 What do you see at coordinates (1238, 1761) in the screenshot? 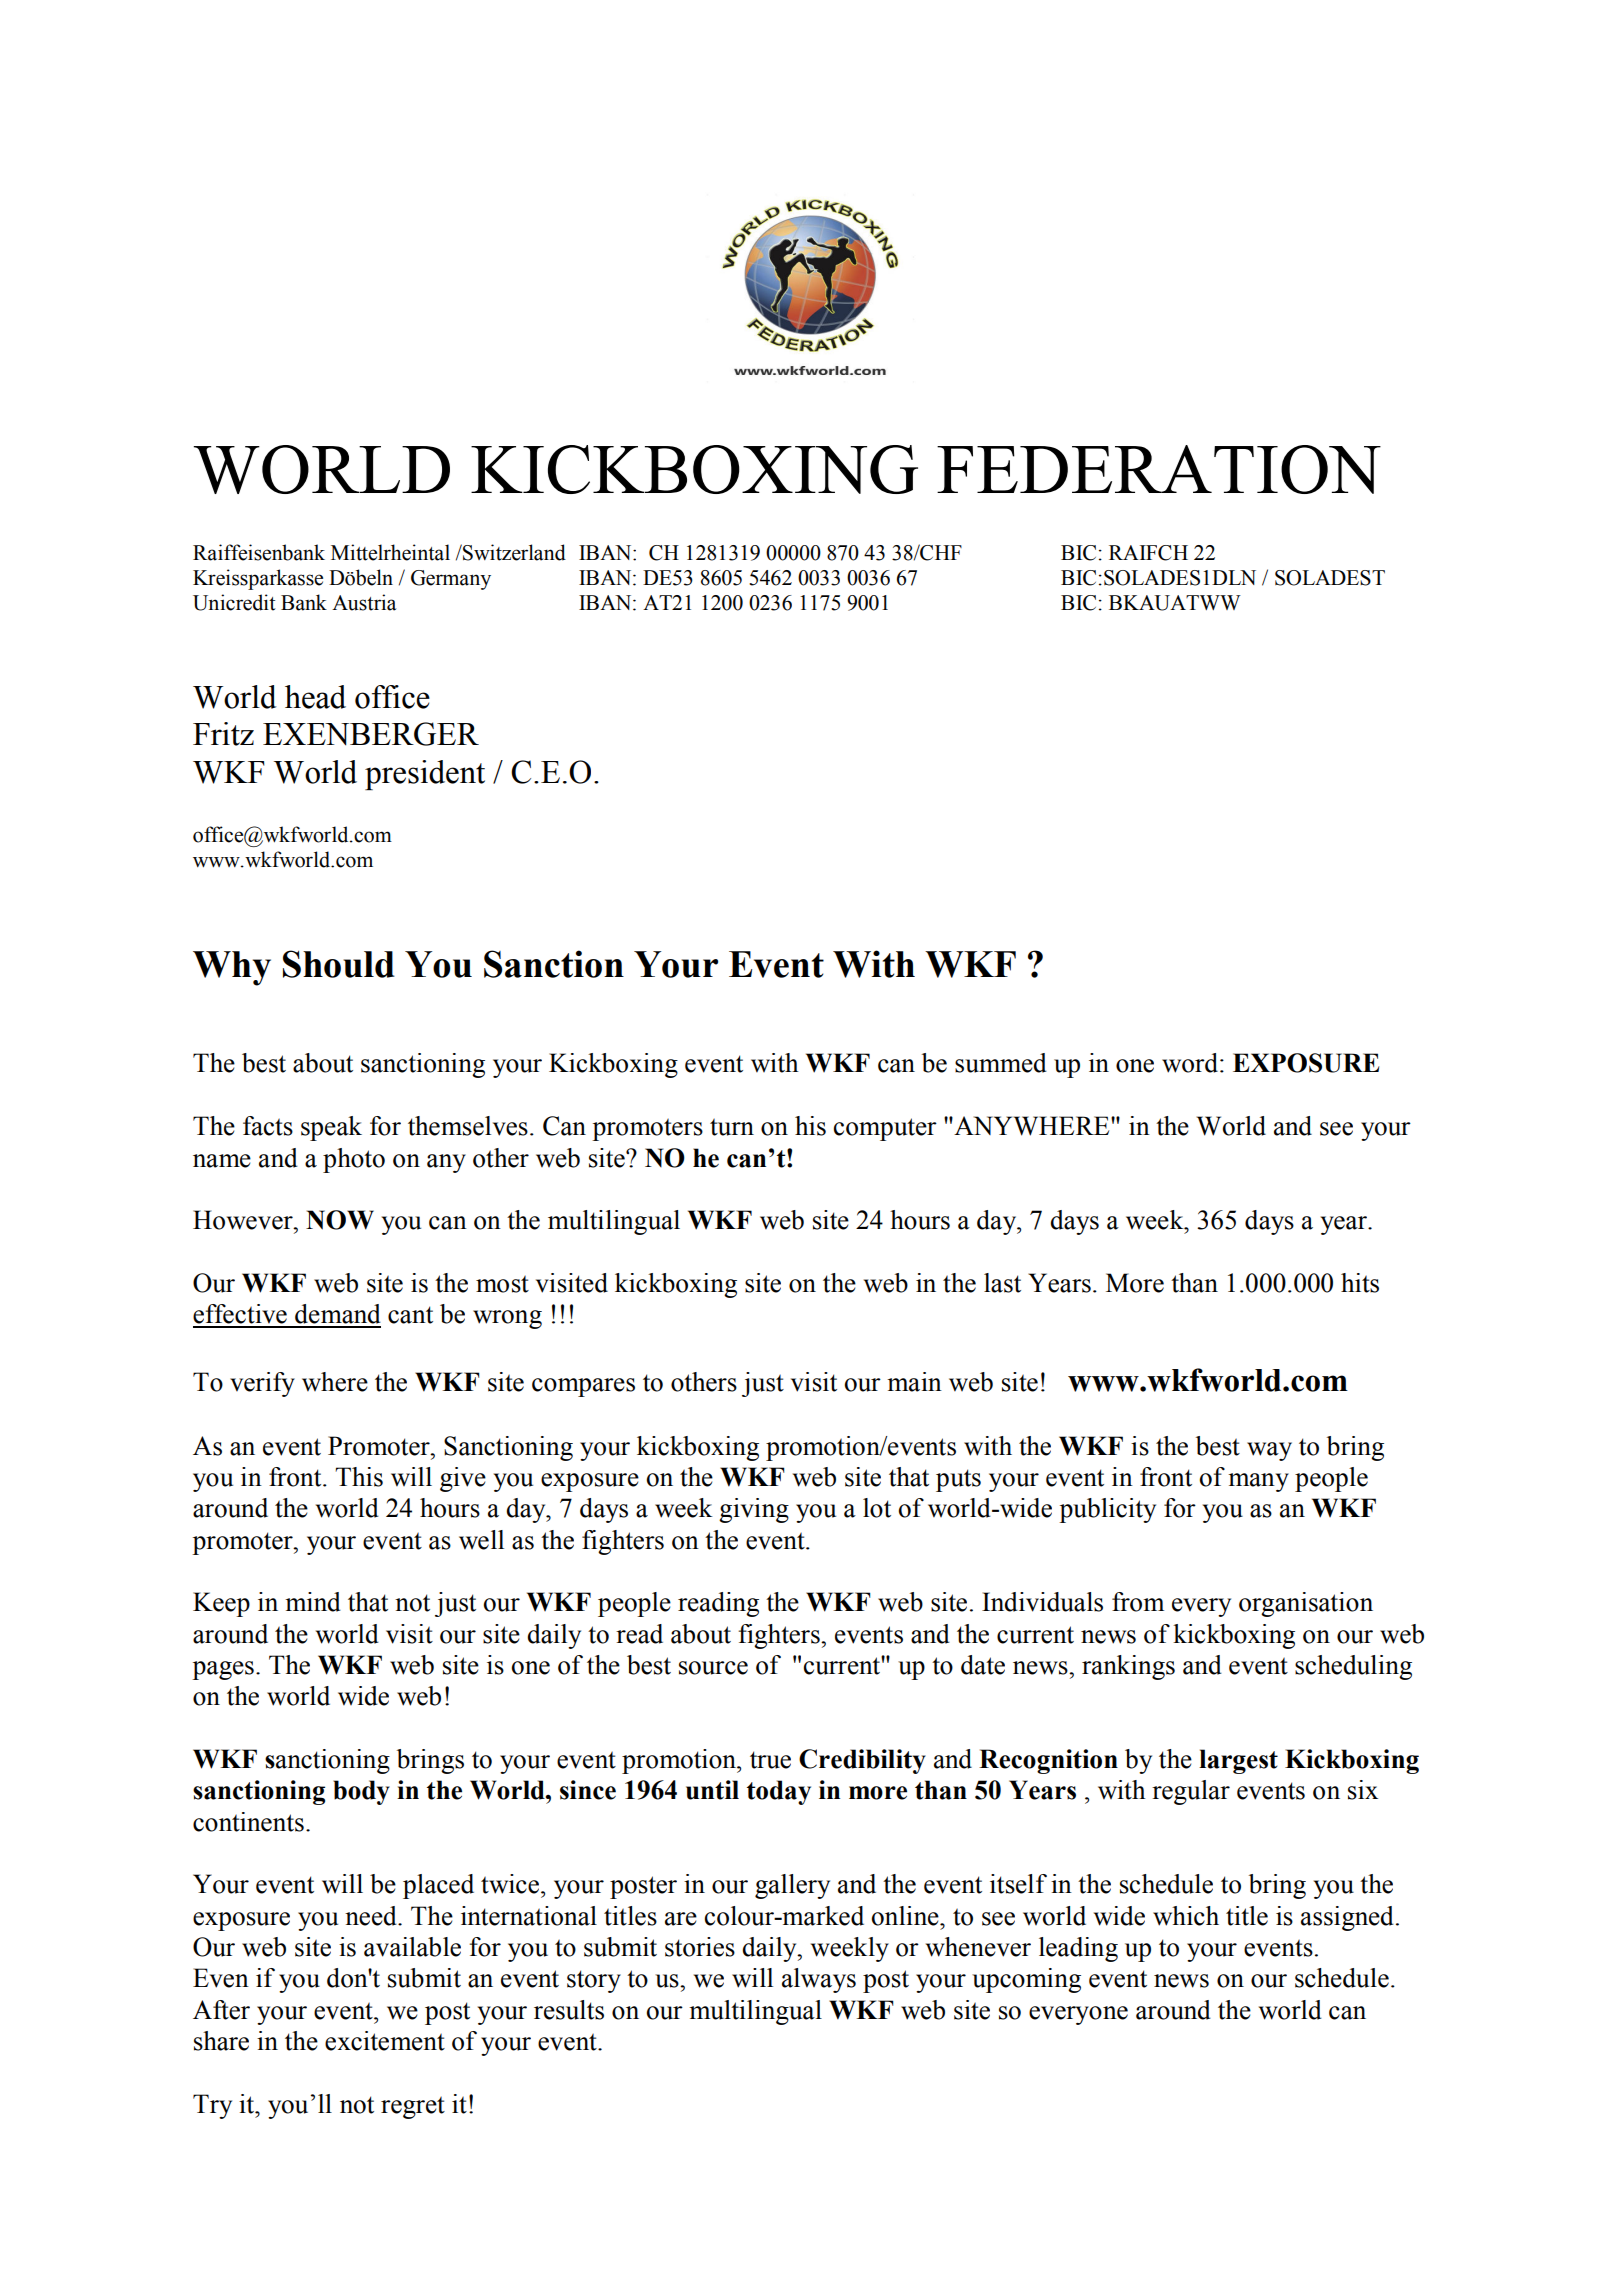
I see `largest` at bounding box center [1238, 1761].
